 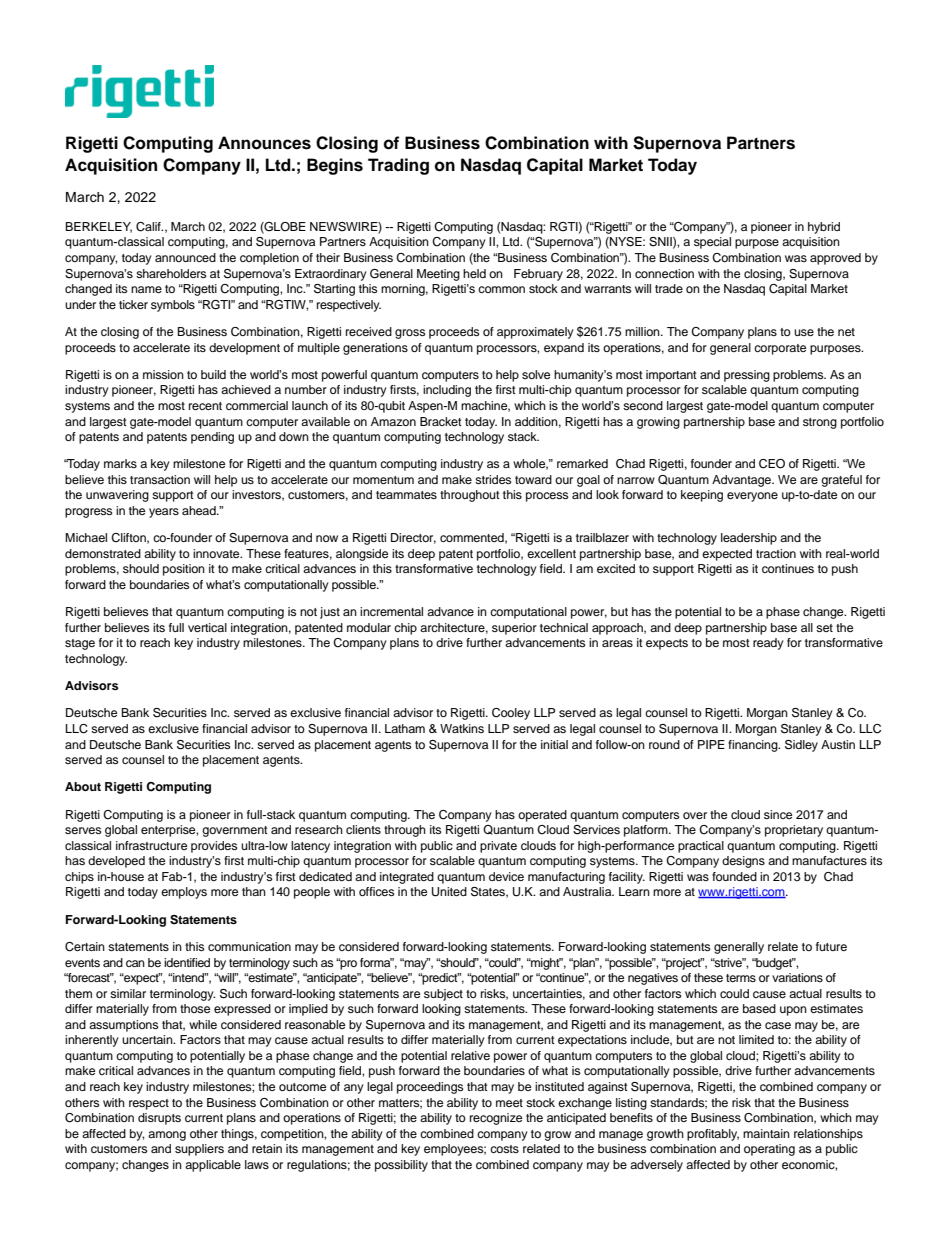 What do you see at coordinates (149, 227) in the image?
I see `Calif` at bounding box center [149, 227].
